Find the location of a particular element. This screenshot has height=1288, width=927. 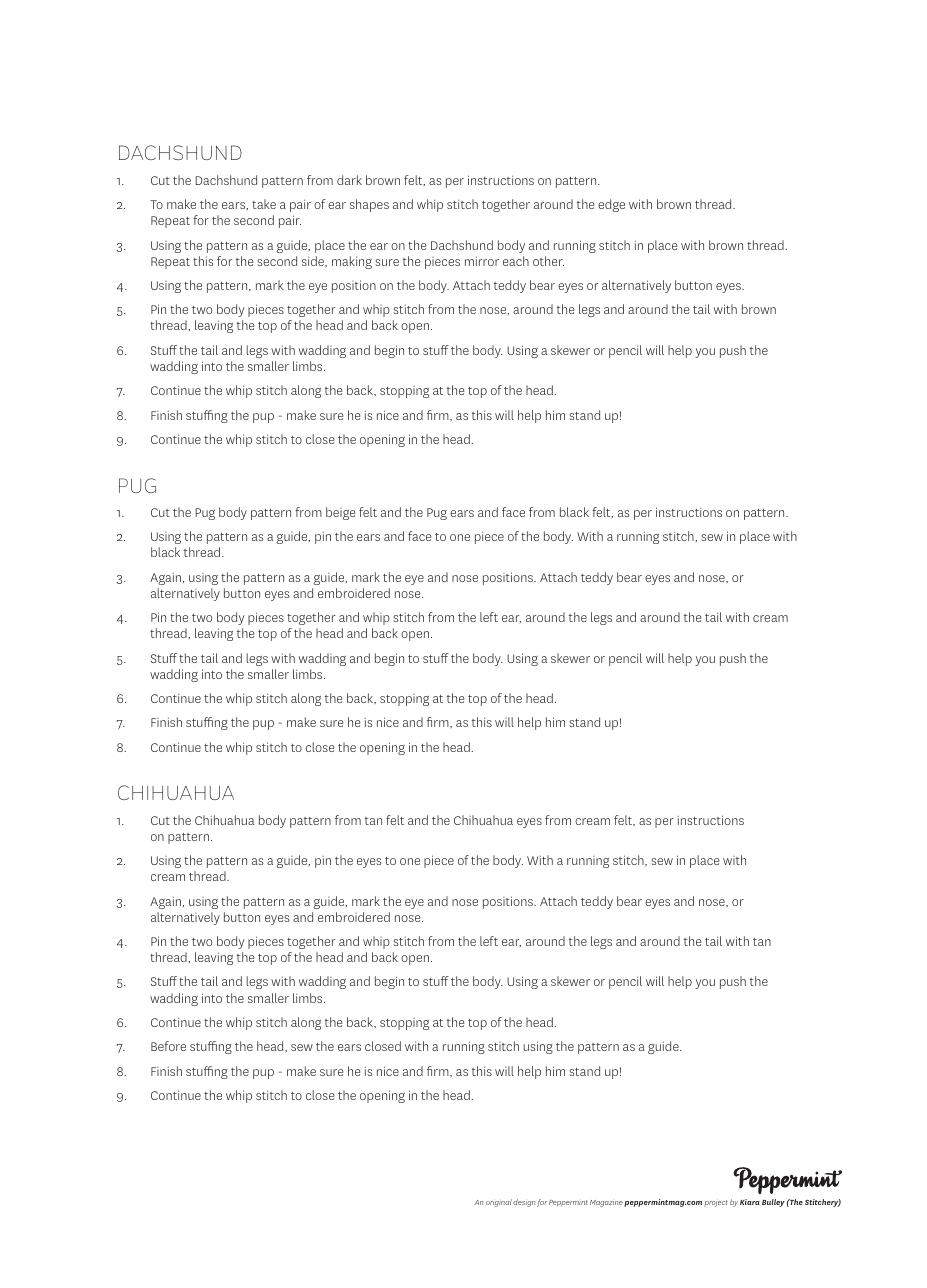

other is located at coordinates (548, 261).
